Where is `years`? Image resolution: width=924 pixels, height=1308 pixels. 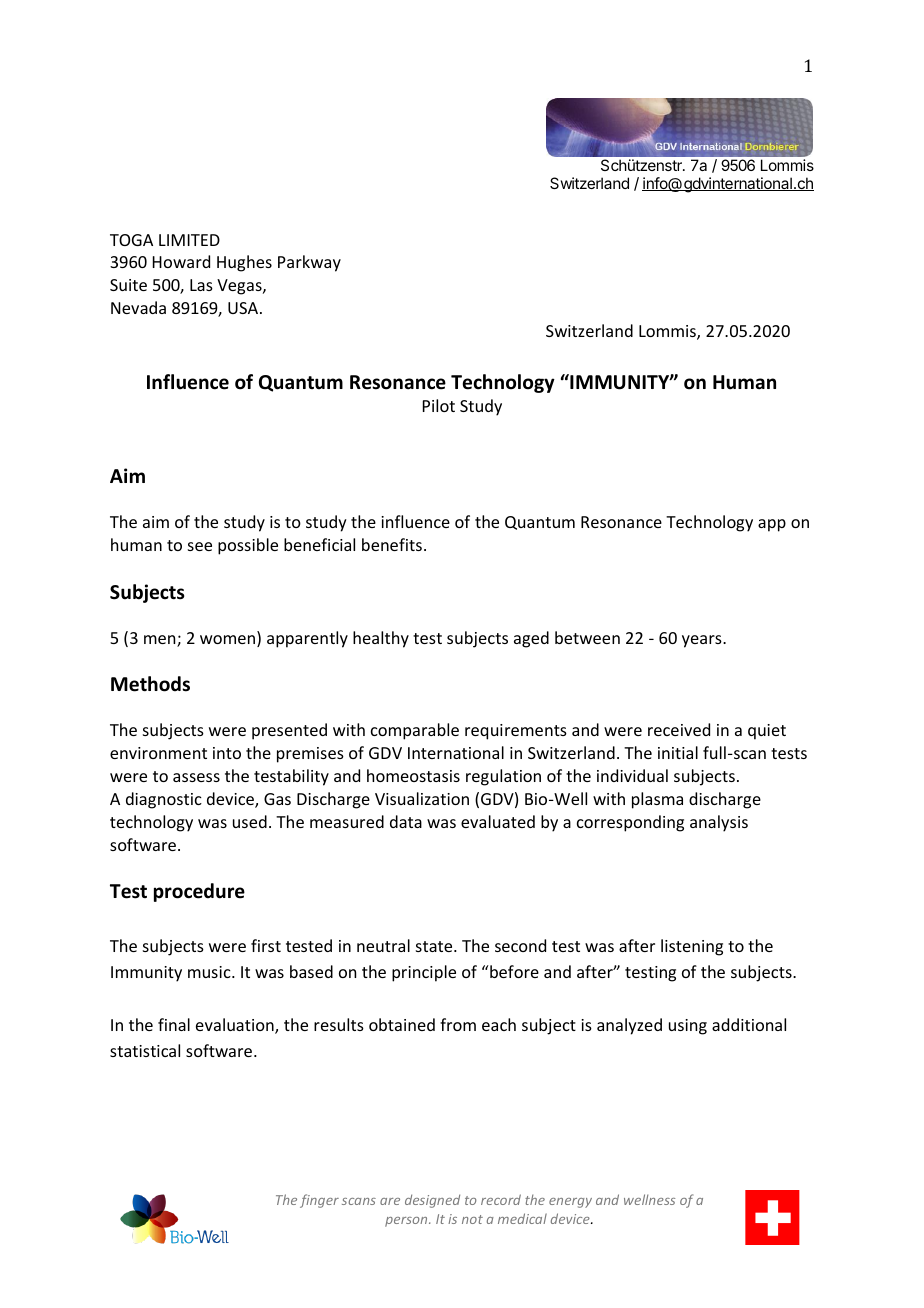
years is located at coordinates (703, 641).
